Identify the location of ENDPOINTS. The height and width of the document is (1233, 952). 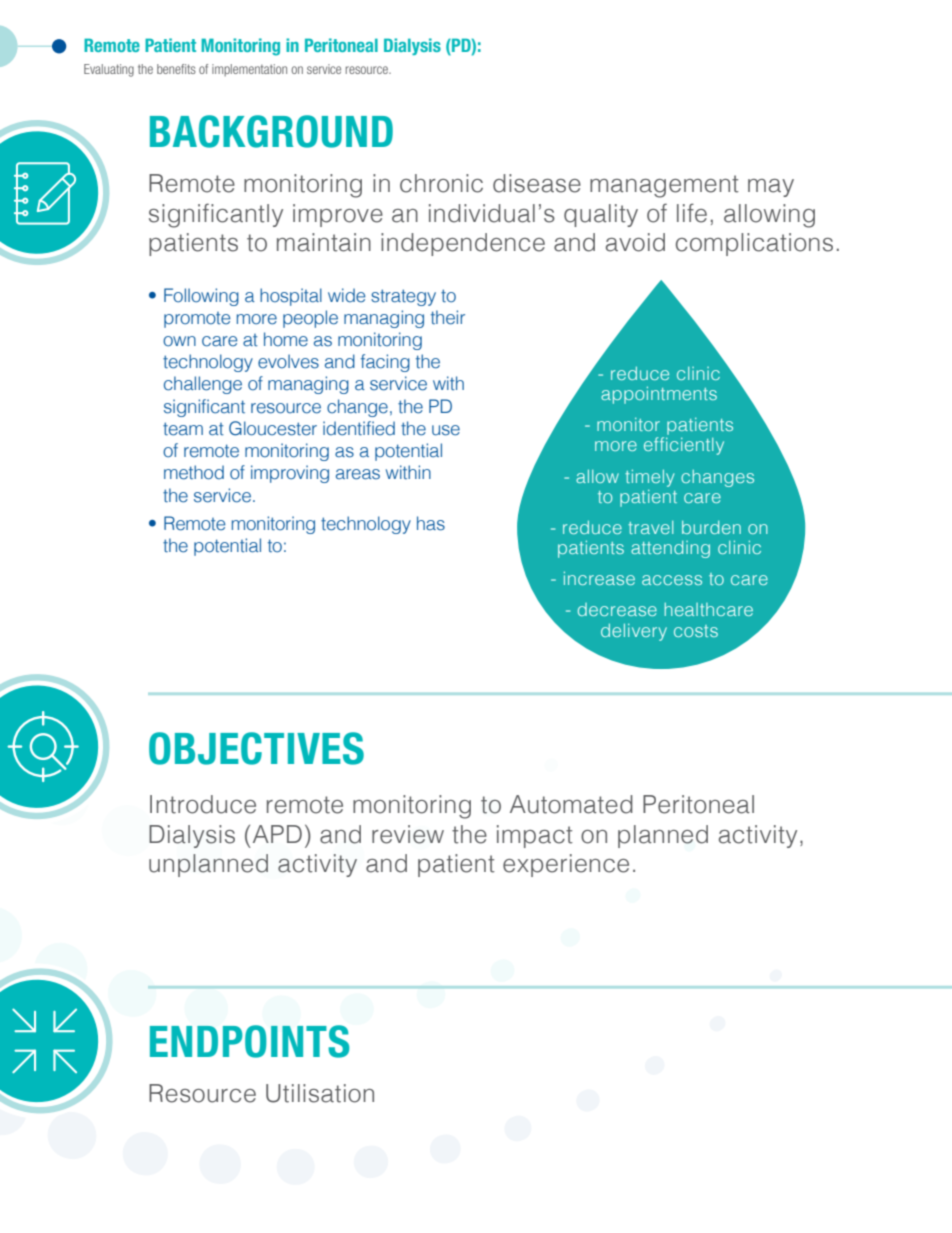
(249, 1041).
